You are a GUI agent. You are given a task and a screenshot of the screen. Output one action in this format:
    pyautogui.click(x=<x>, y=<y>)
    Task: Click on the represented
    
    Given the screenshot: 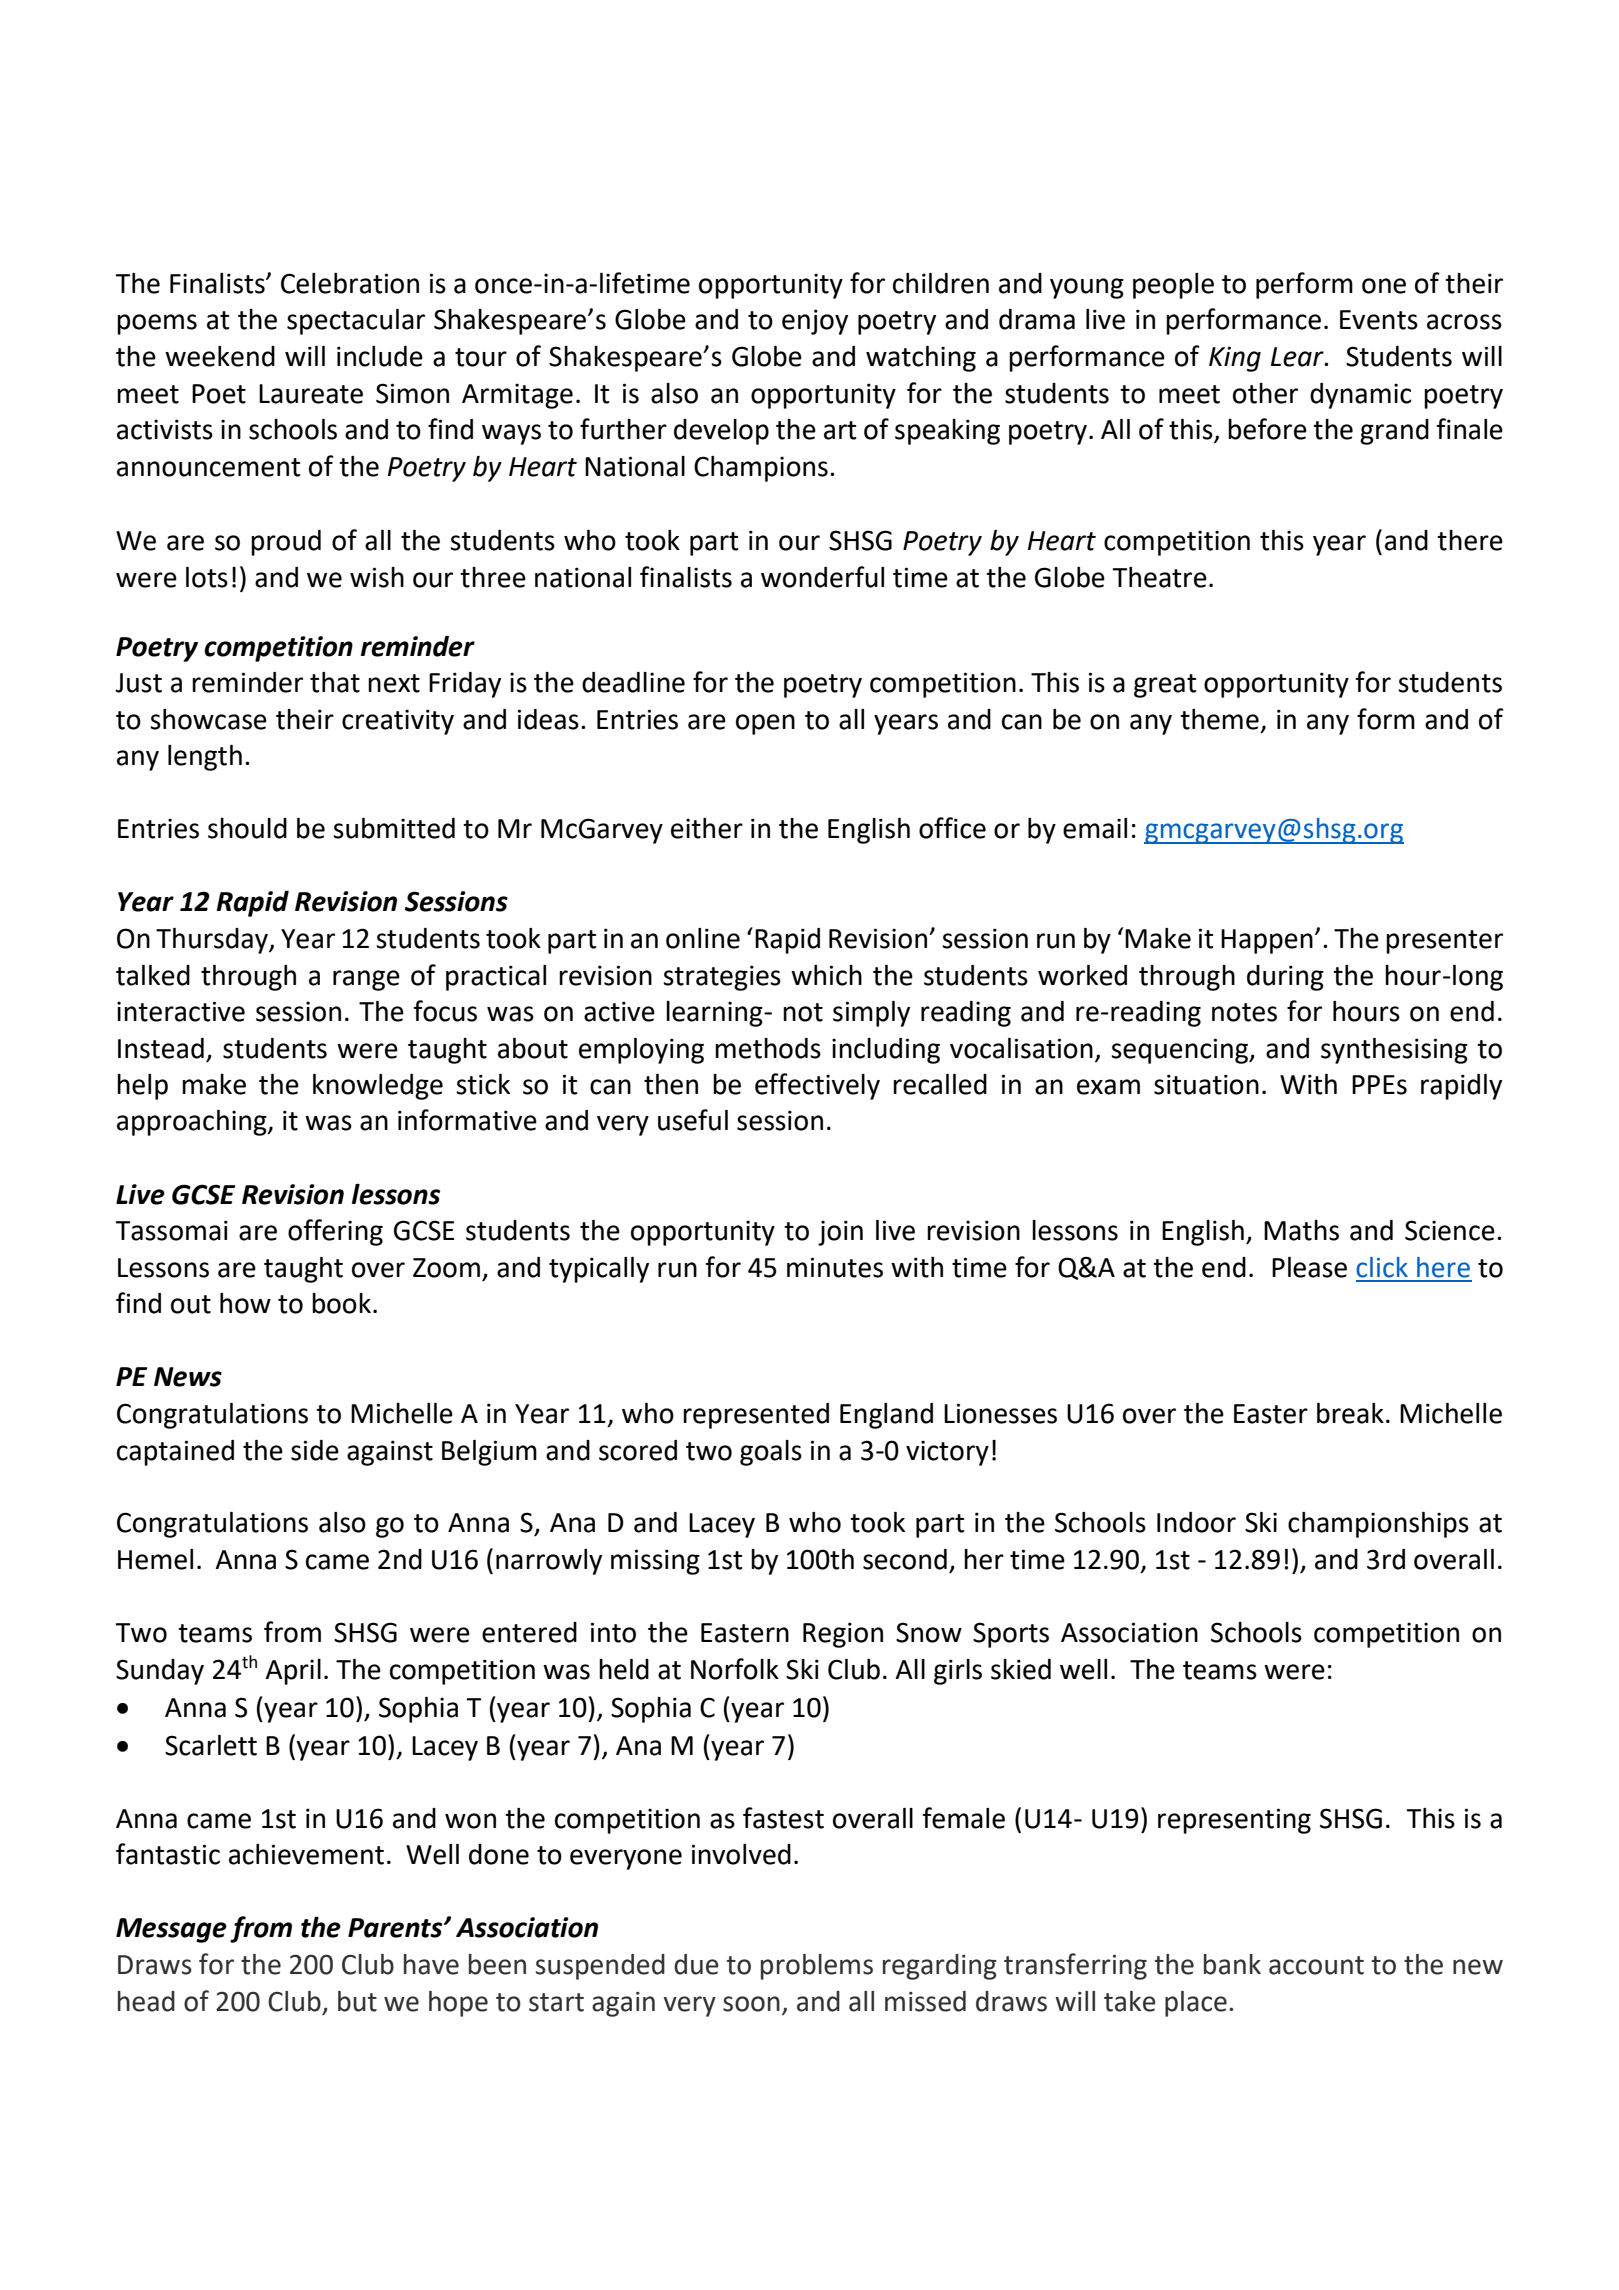 What is the action you would take?
    pyautogui.click(x=756, y=1416)
